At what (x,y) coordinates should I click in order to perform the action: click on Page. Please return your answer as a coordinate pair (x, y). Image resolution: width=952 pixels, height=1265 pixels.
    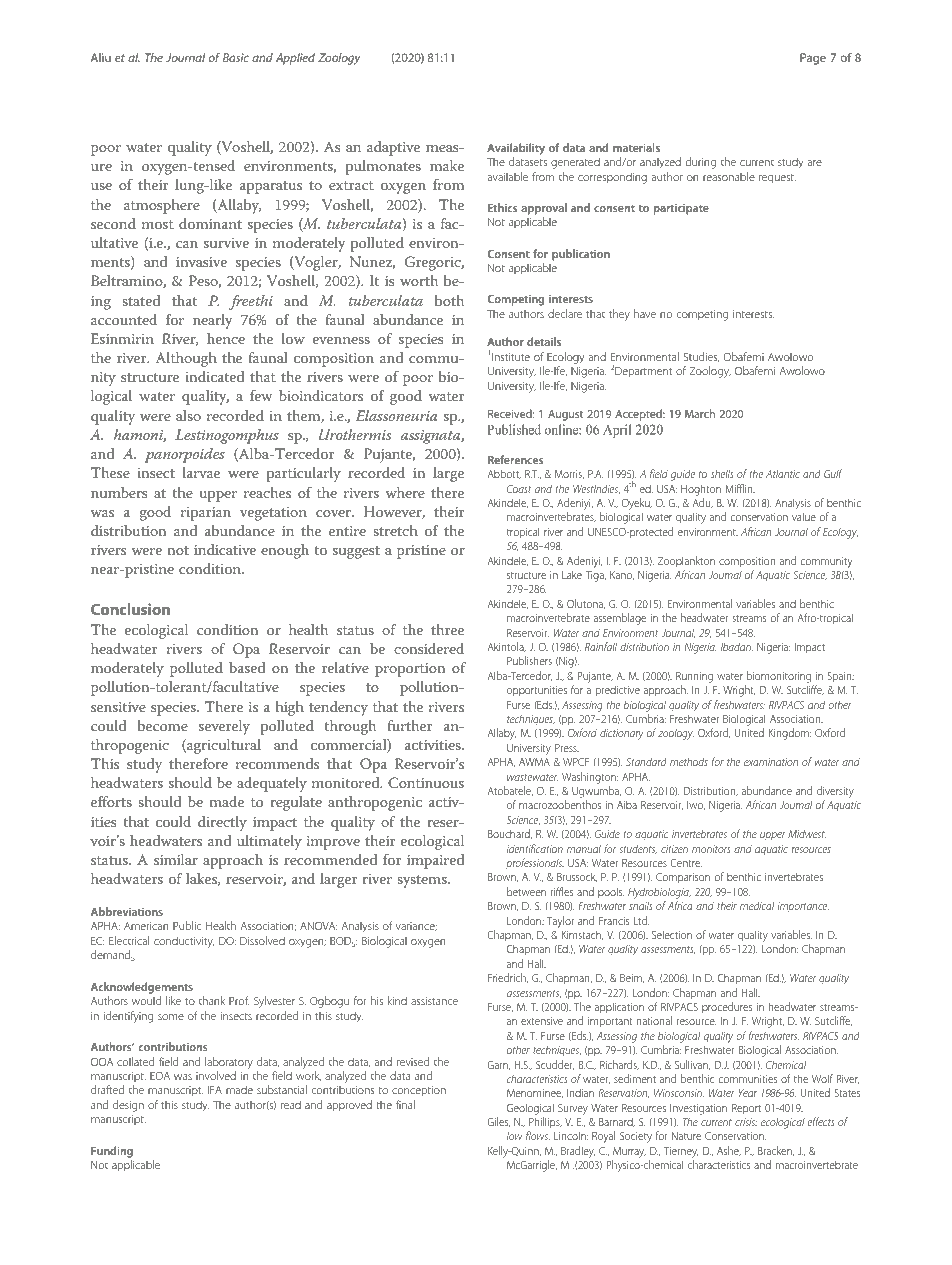
    Looking at the image, I should click on (813, 59).
